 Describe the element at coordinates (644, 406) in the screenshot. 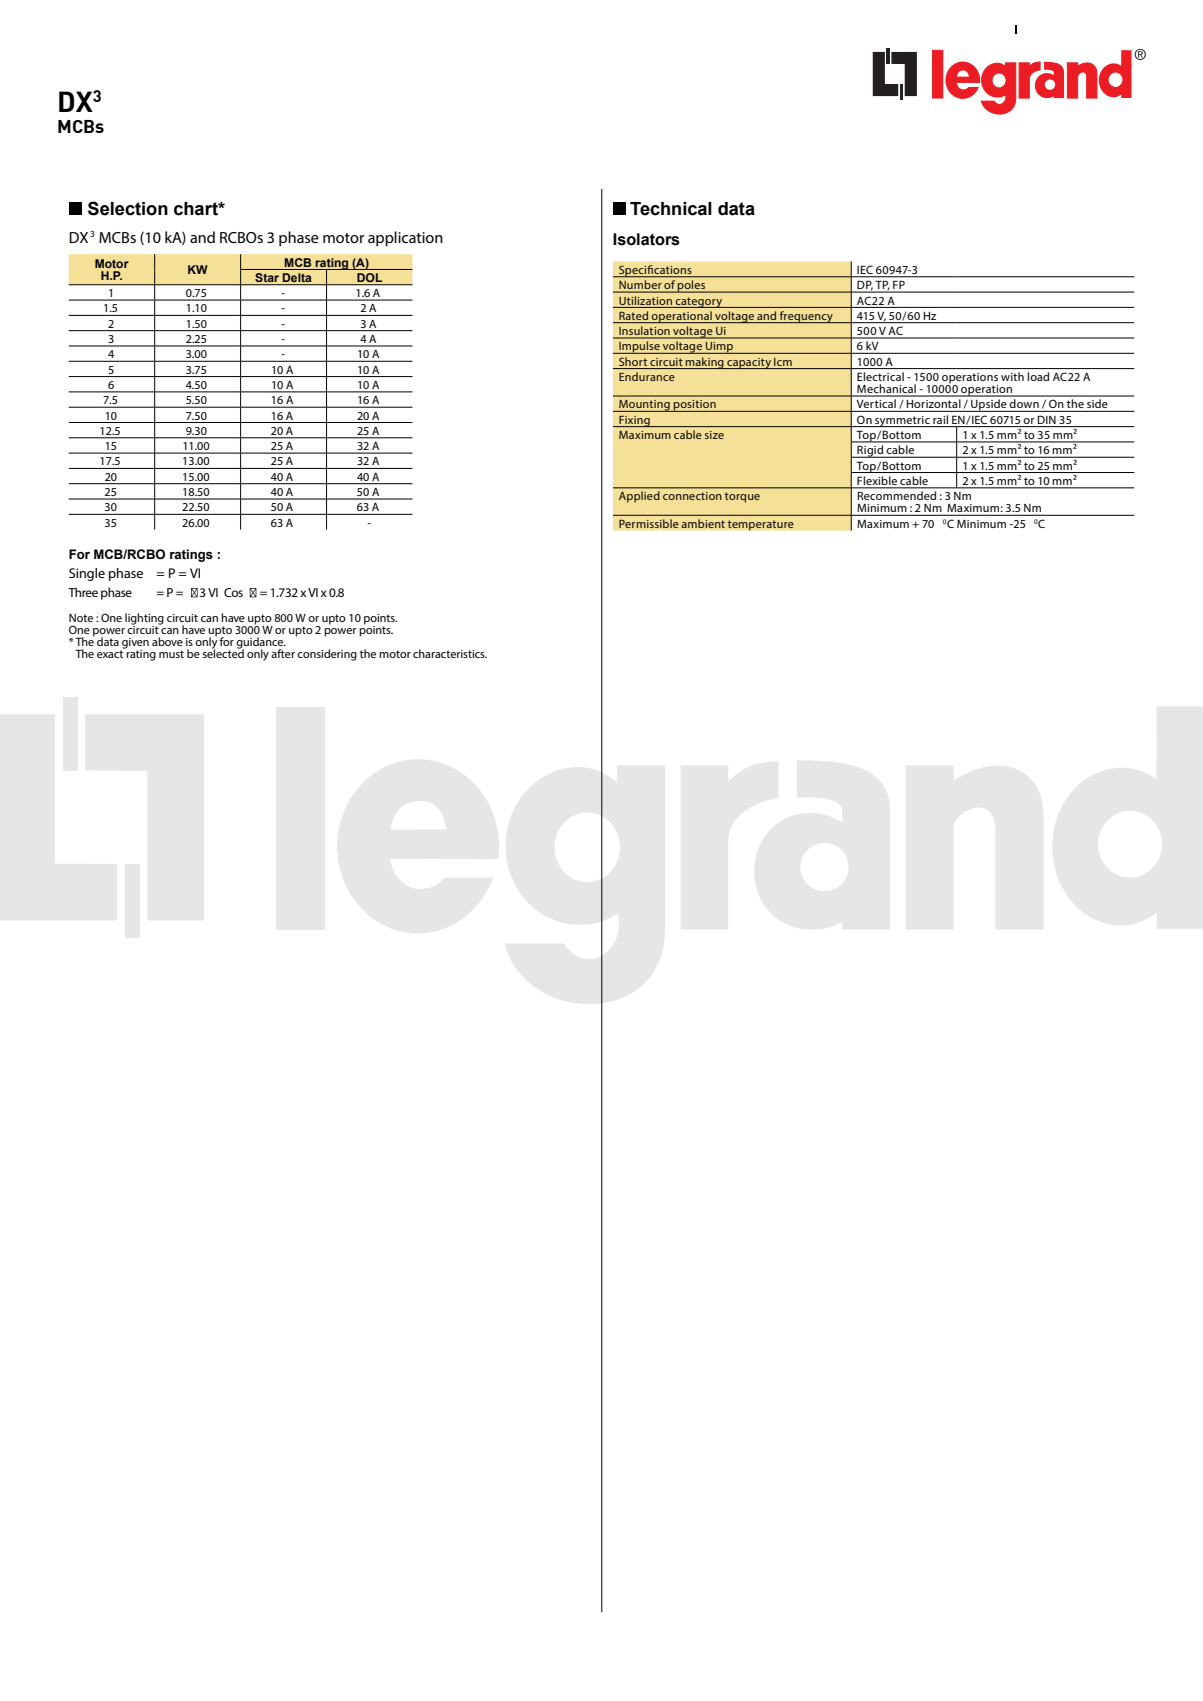

I see `Mounting` at that location.
